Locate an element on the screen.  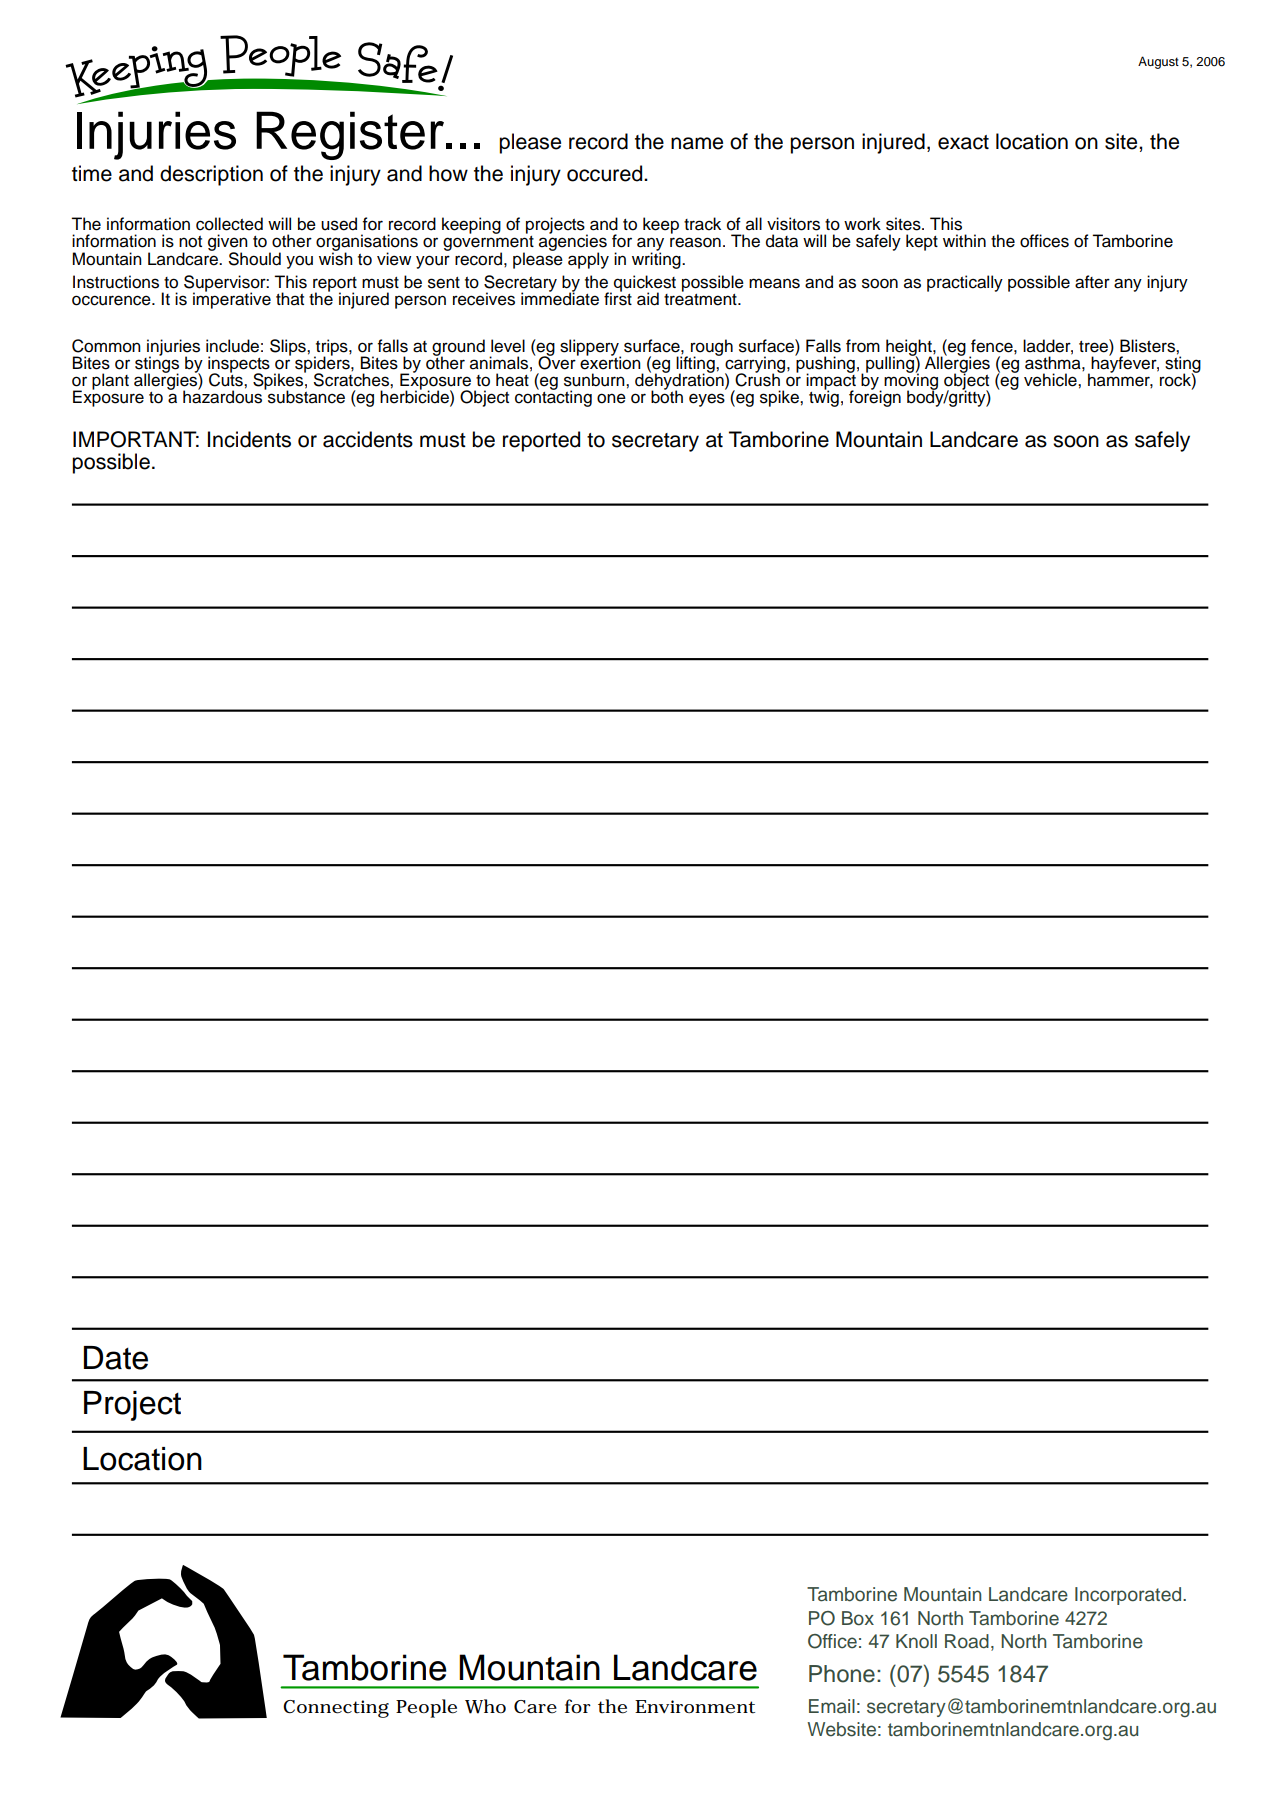
description is located at coordinates (211, 175).
